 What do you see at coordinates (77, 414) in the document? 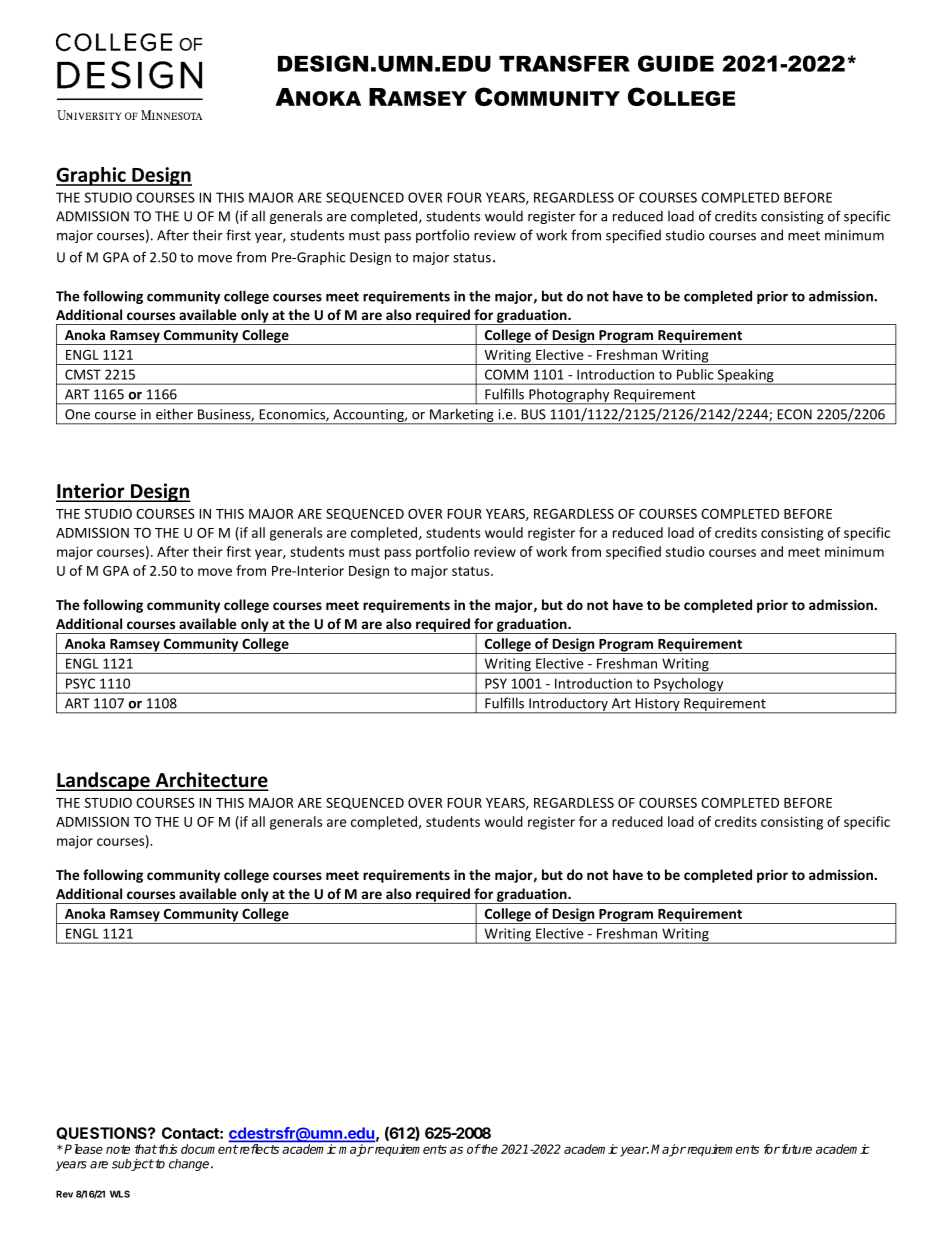
I see `One` at bounding box center [77, 414].
